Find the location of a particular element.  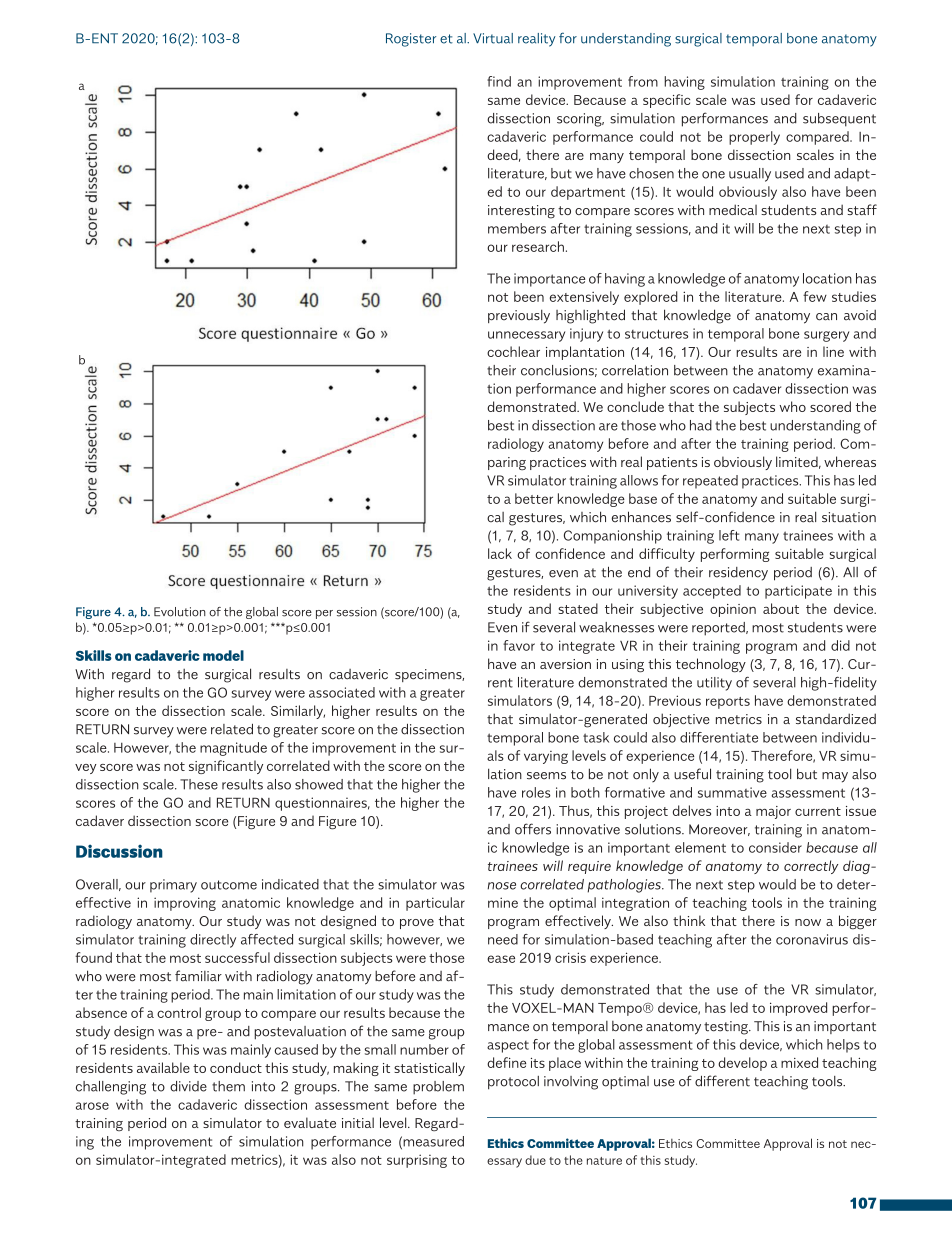

Virtual is located at coordinates (493, 38).
